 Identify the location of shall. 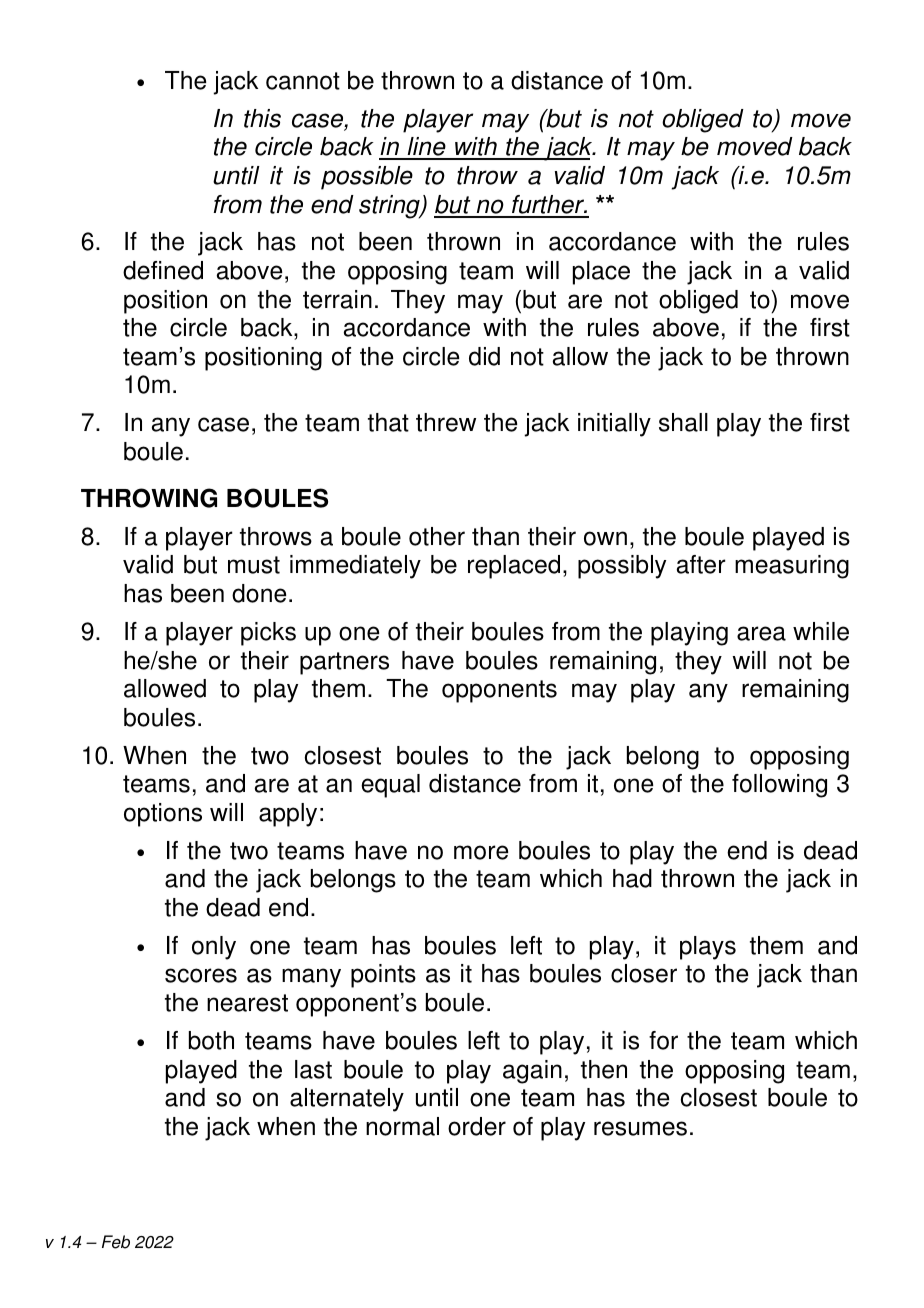
(683, 422).
